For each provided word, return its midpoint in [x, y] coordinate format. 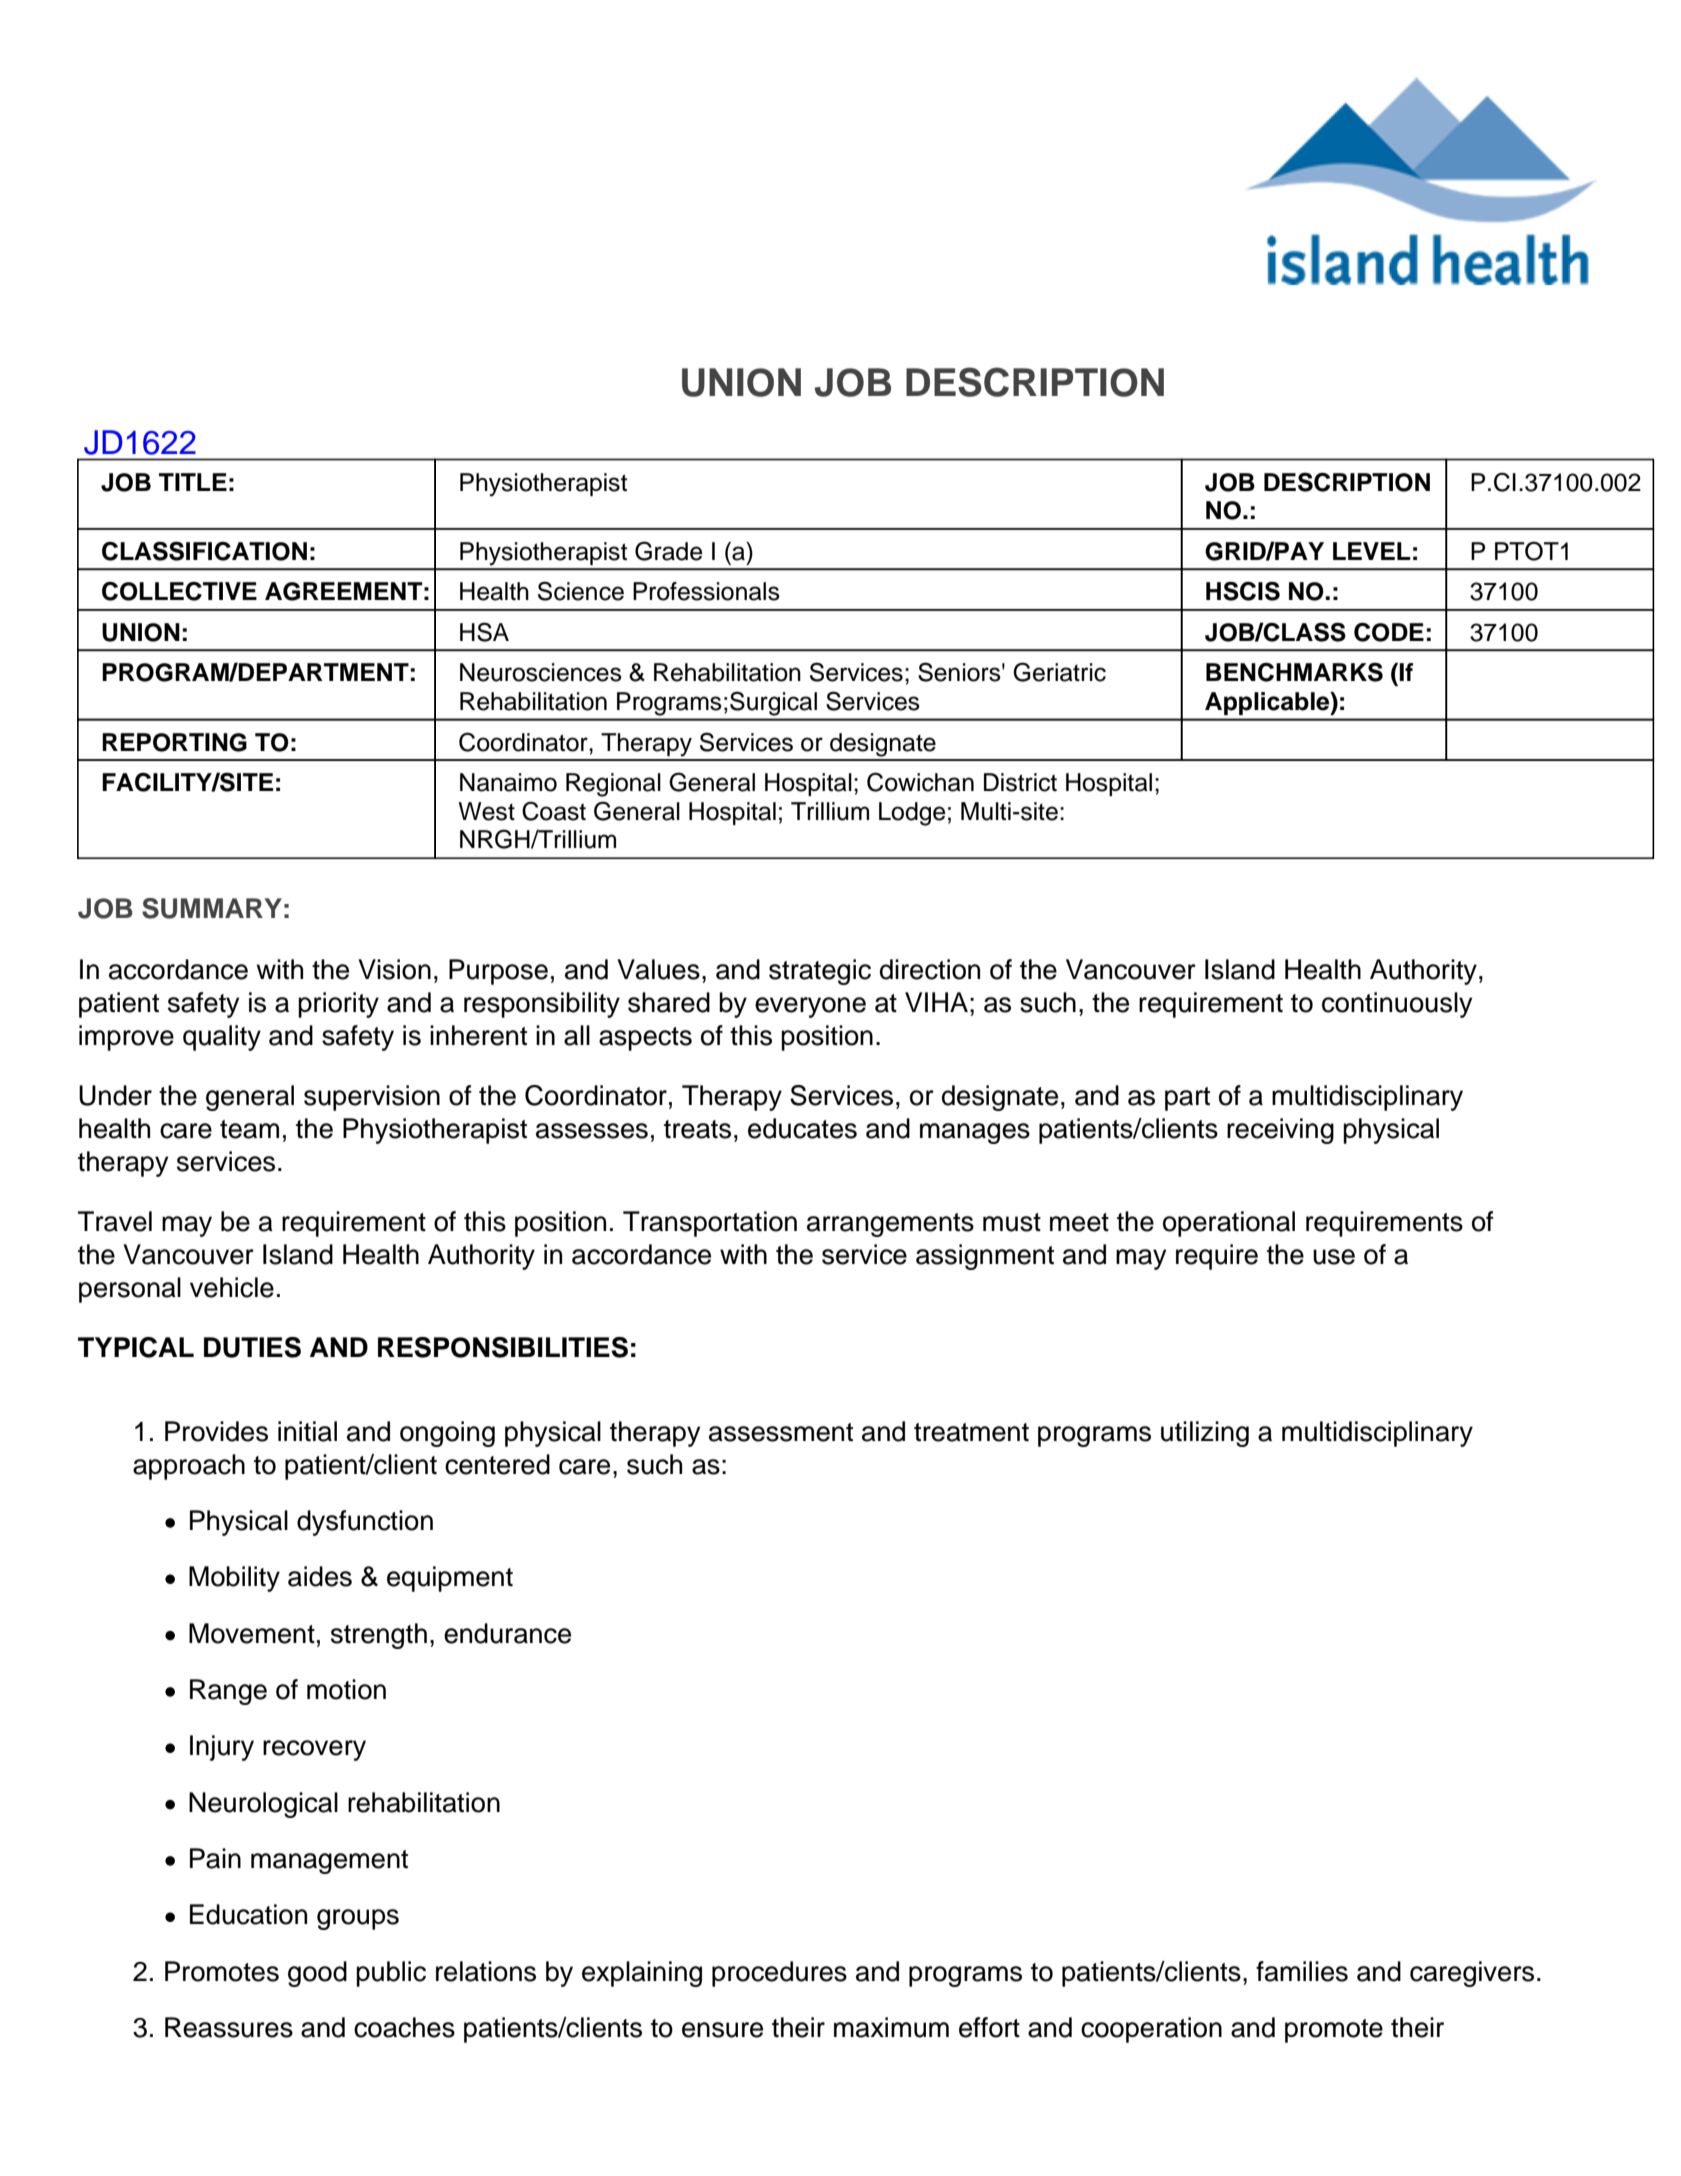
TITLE [193, 482]
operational [1229, 1224]
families [1302, 1971]
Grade [669, 551]
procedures [779, 1974]
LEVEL [1372, 551]
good [317, 1974]
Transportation [710, 1224]
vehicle [232, 1287]
